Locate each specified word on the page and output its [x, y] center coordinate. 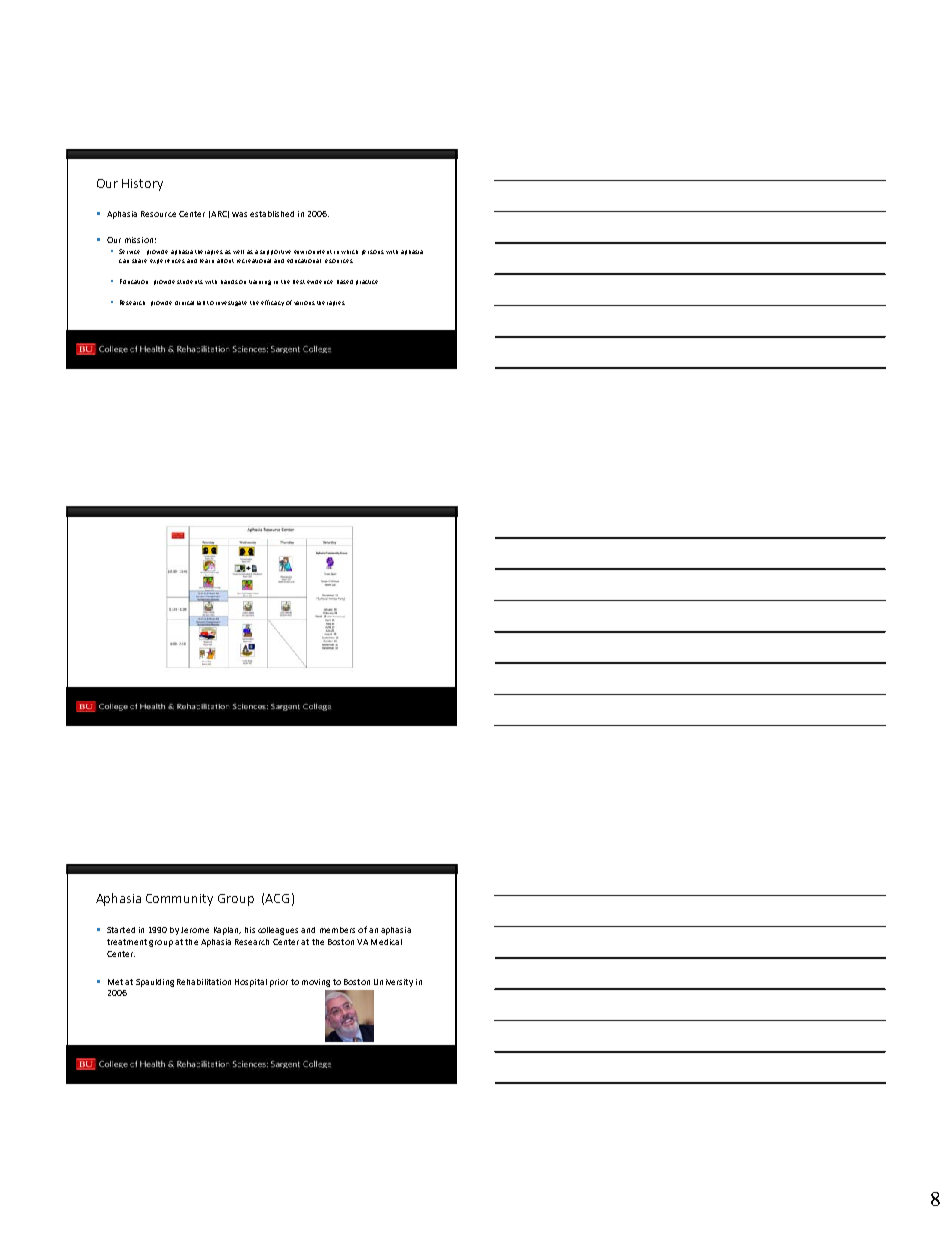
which [349, 252]
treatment [127, 942]
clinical [184, 303]
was [239, 214]
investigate [231, 303]
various [304, 303]
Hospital [251, 983]
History [142, 185]
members [337, 930]
